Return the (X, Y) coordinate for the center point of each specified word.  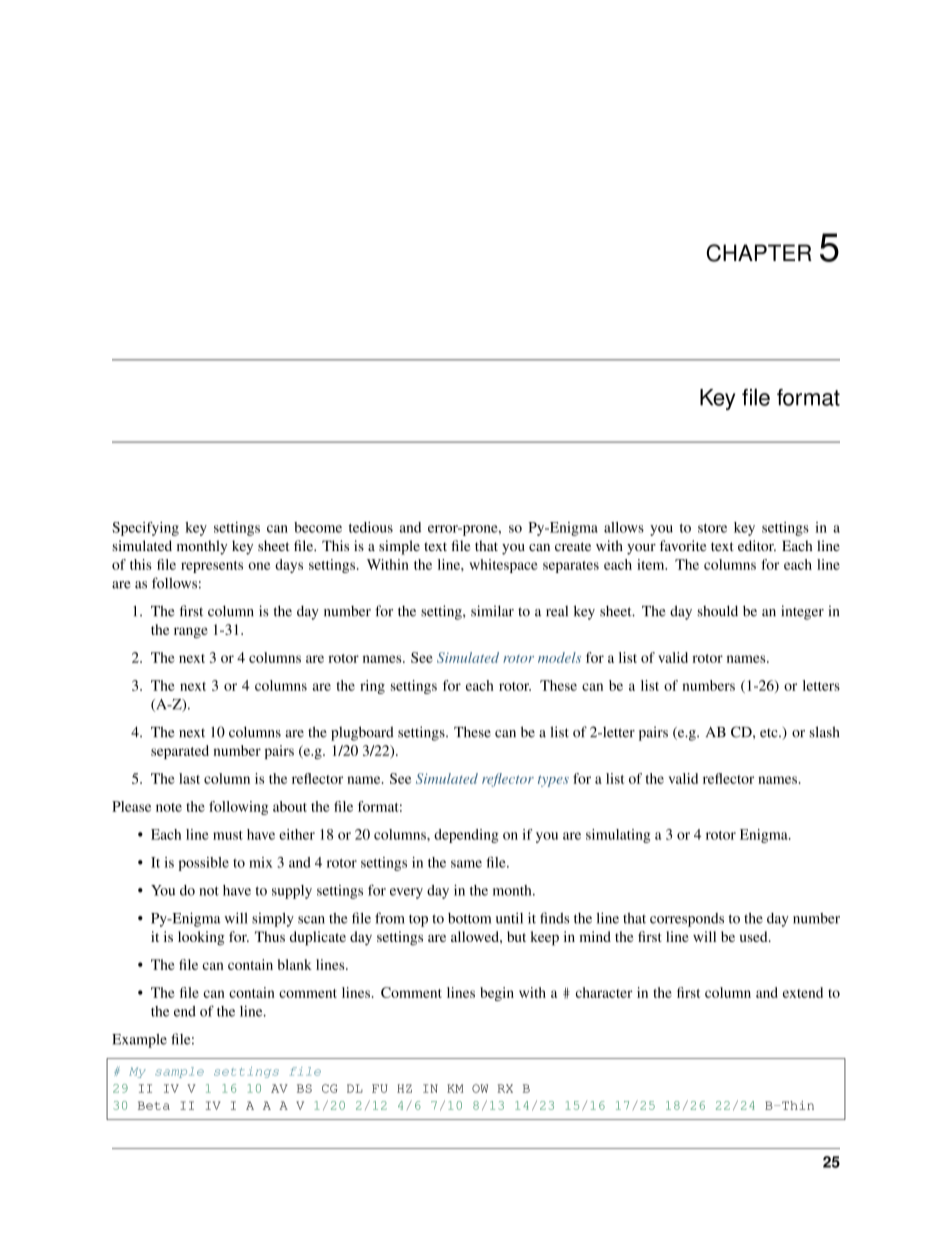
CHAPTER (759, 253)
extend (803, 992)
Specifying (145, 529)
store (712, 528)
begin (497, 994)
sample (179, 1072)
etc (770, 733)
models (559, 657)
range (191, 632)
